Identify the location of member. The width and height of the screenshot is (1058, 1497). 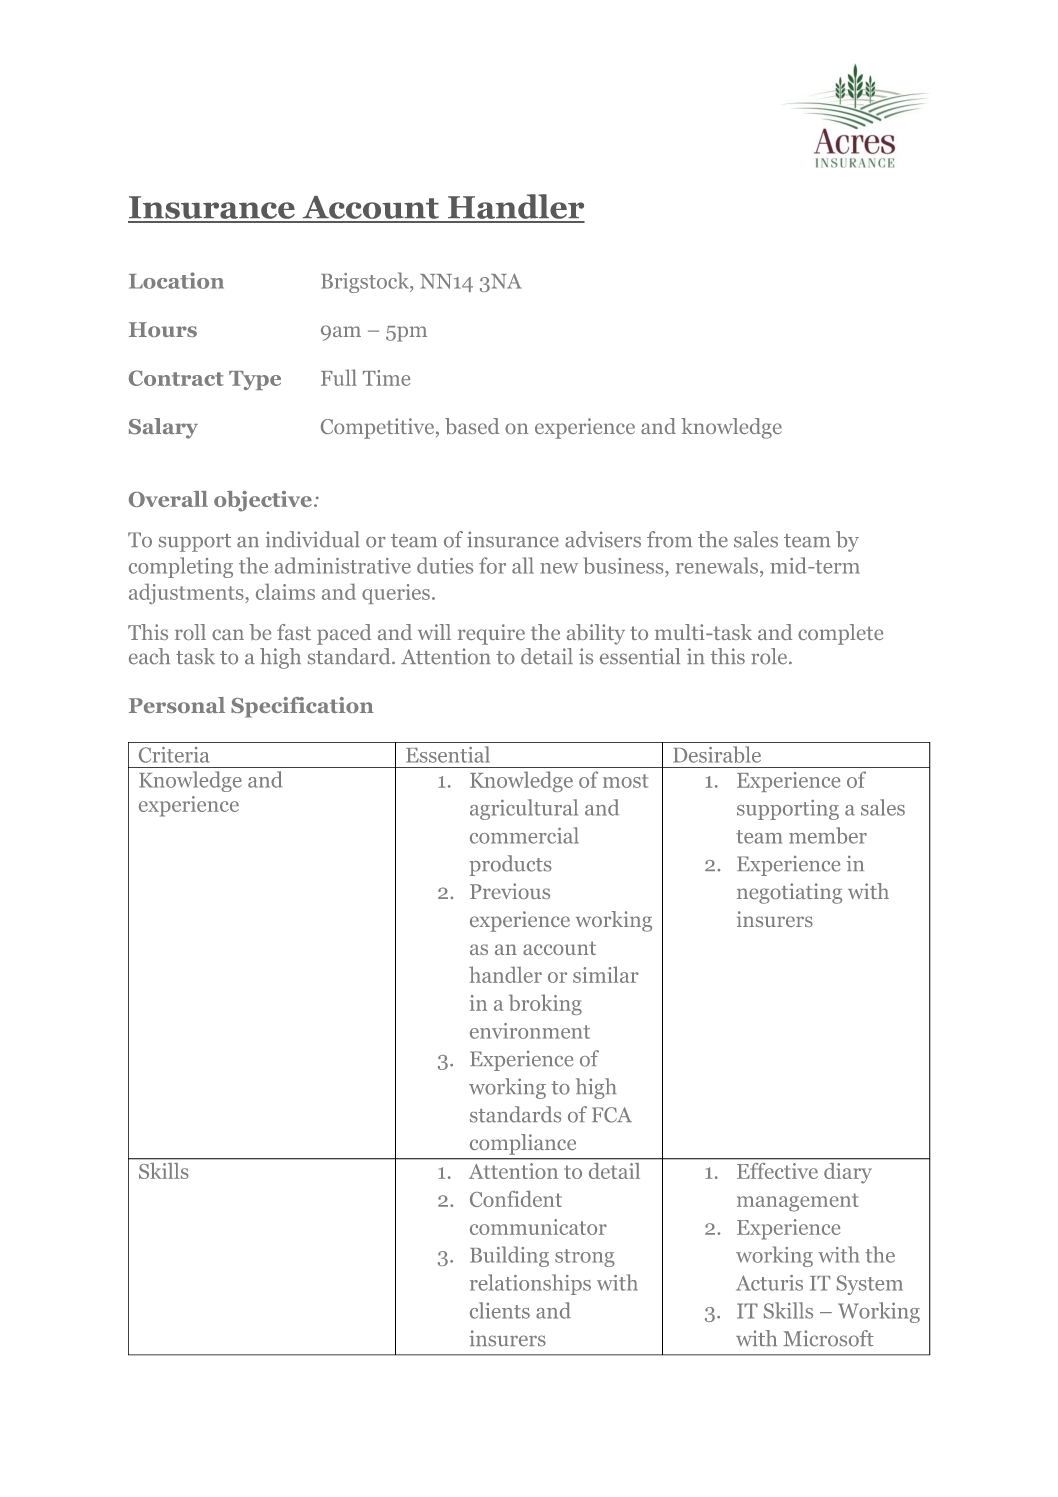
(828, 835).
